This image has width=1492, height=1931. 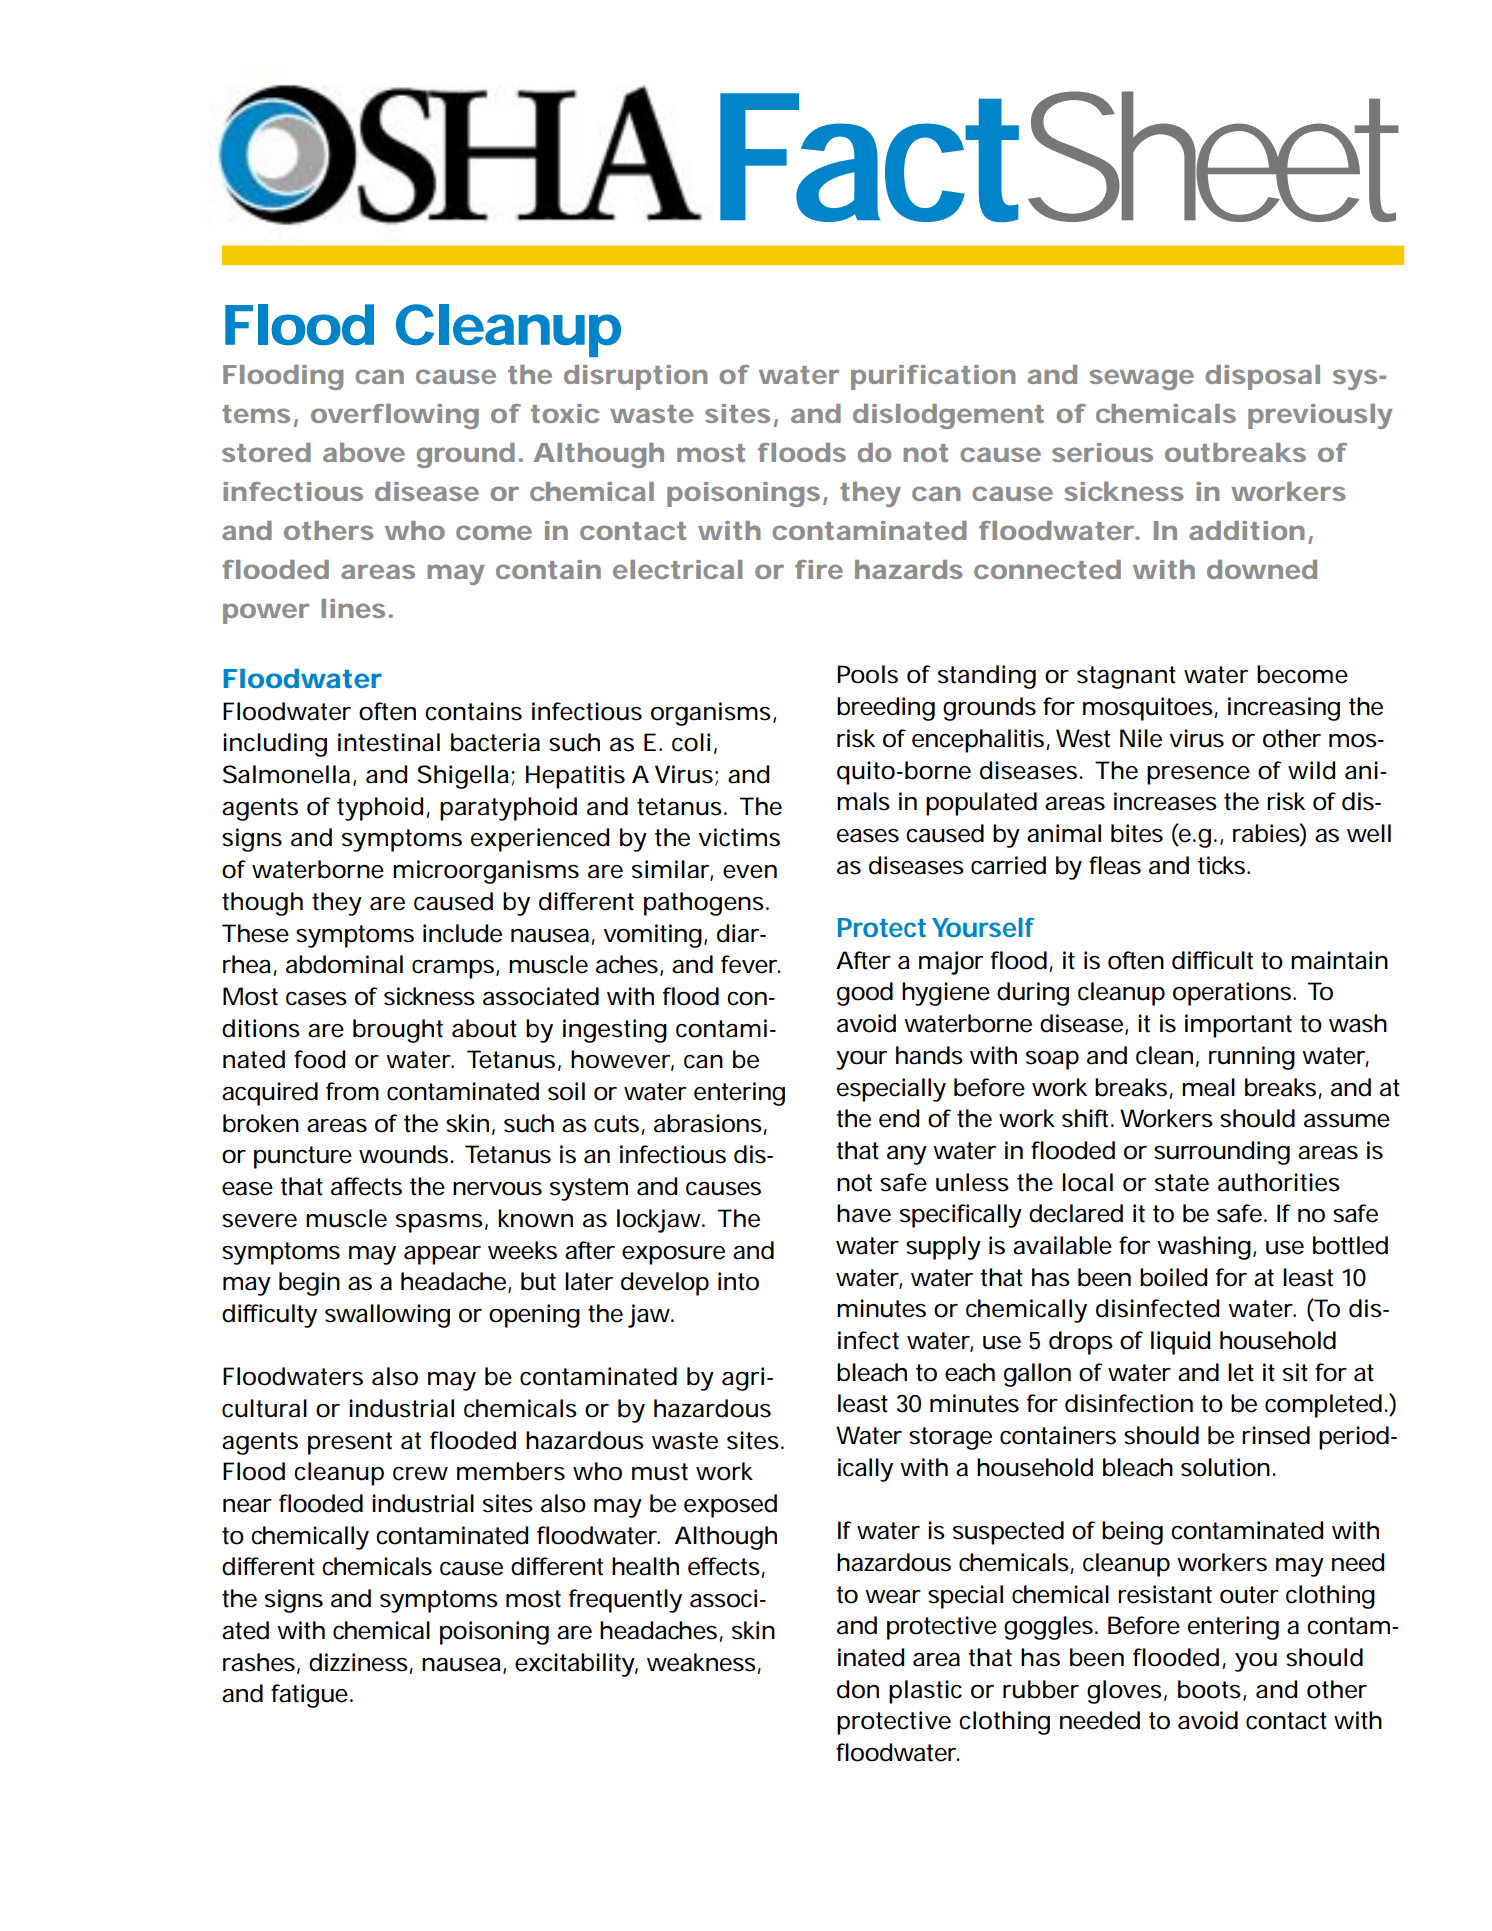 What do you see at coordinates (1224, 865) in the image?
I see `ticks` at bounding box center [1224, 865].
